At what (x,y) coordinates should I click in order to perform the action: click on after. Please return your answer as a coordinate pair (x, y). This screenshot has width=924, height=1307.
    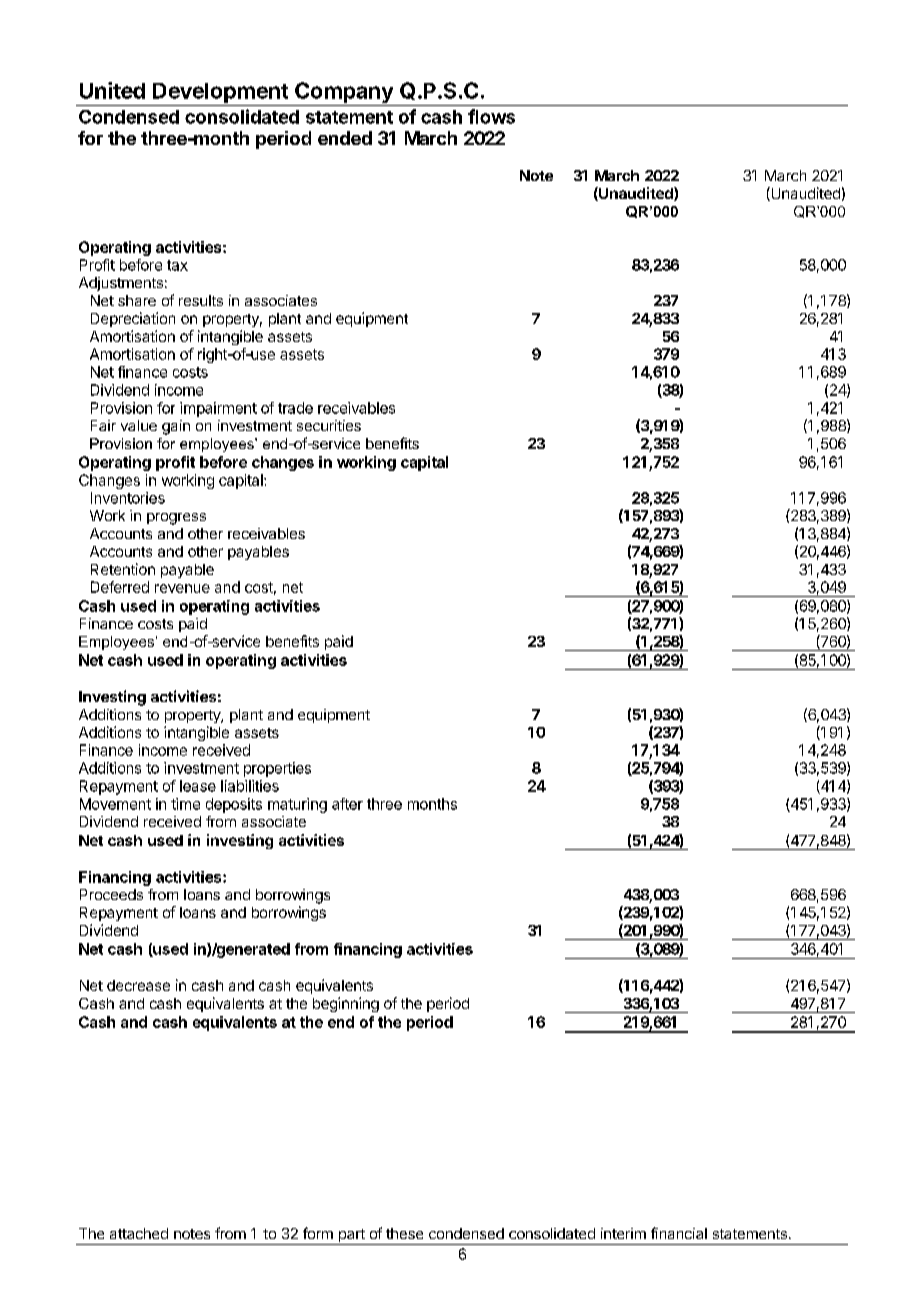
    Looking at the image, I should click on (347, 804).
